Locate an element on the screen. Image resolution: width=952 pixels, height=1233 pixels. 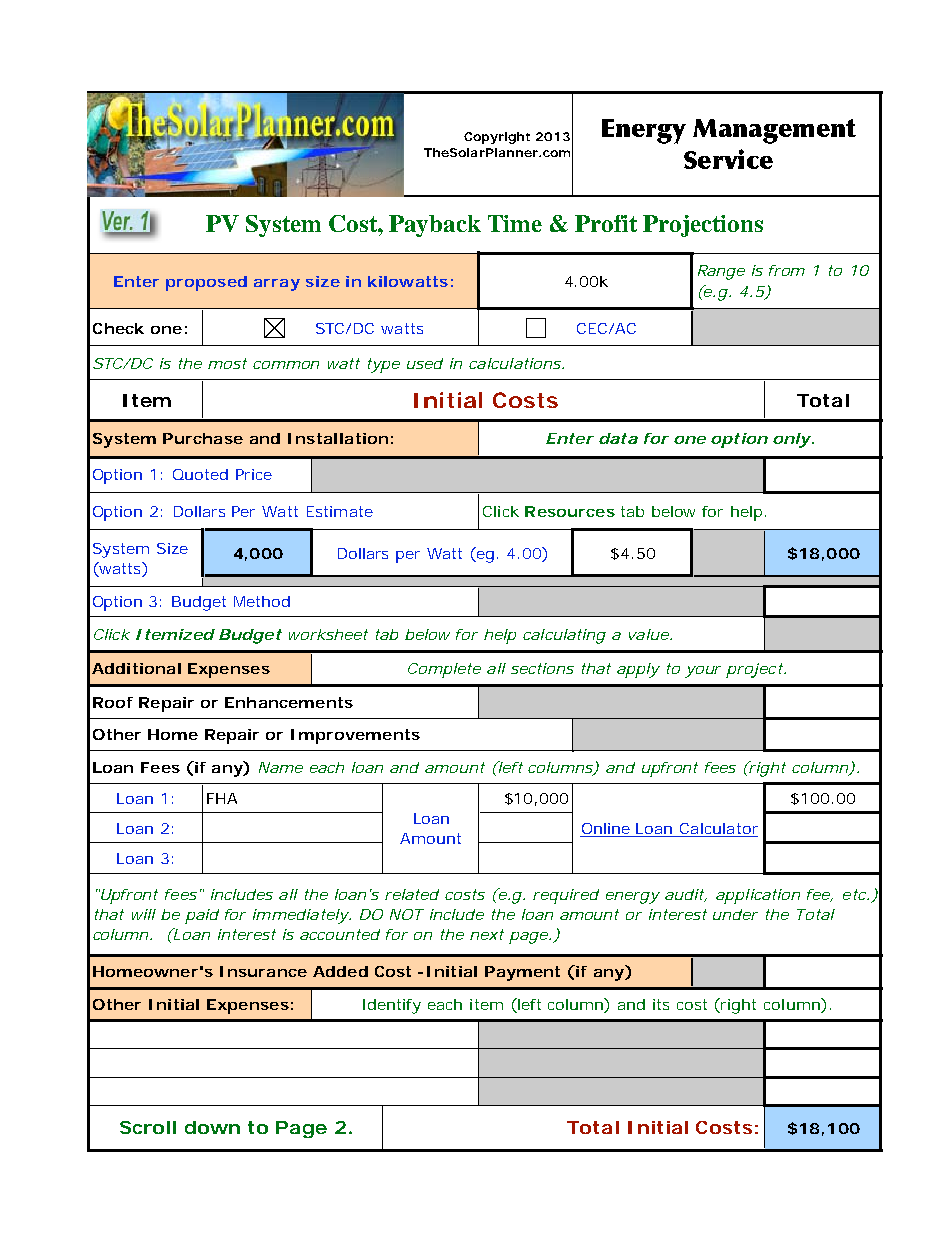
Identify is located at coordinates (392, 1006).
